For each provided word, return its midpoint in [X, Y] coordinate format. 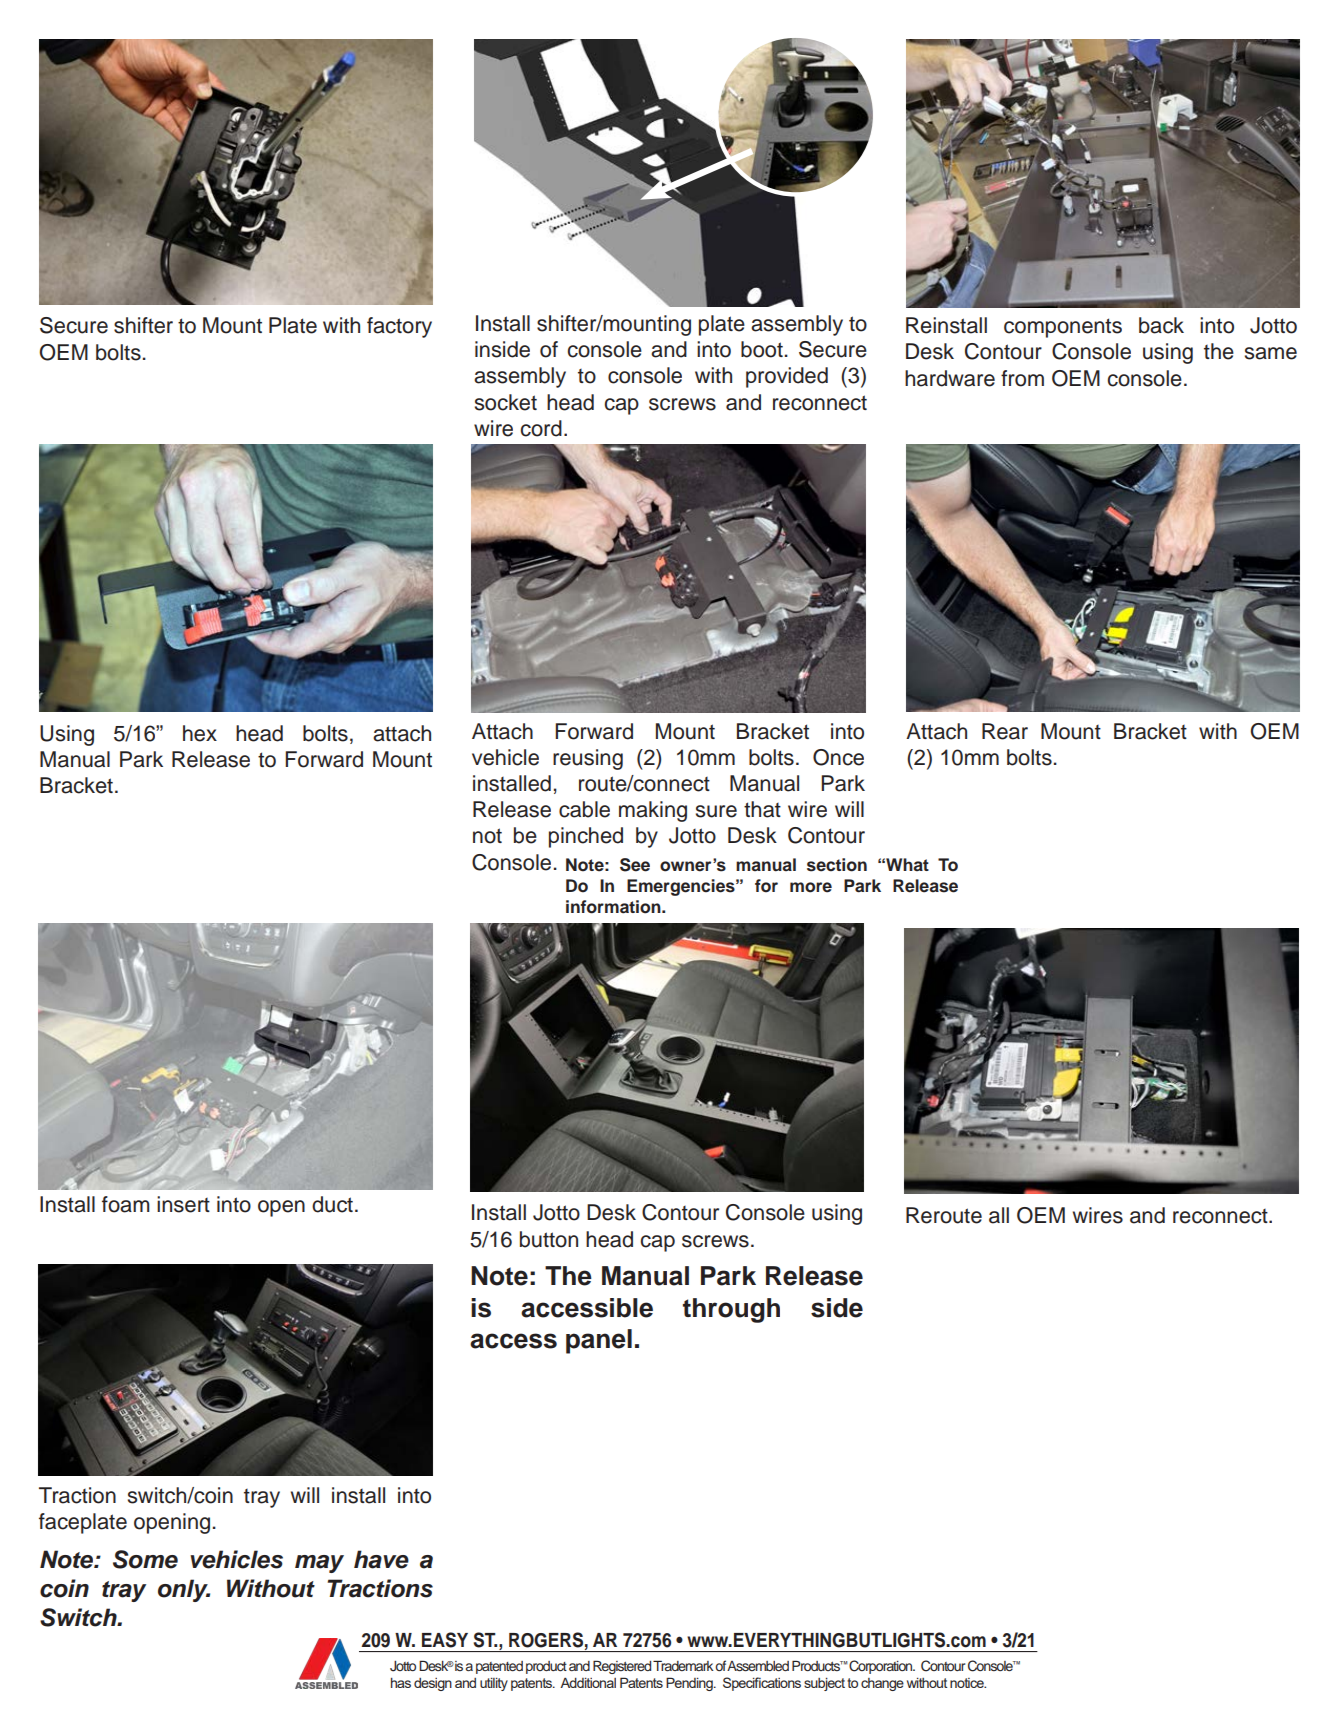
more [811, 887]
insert [183, 1204]
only [184, 1590]
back [1161, 325]
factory [399, 327]
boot [762, 349]
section [837, 865]
